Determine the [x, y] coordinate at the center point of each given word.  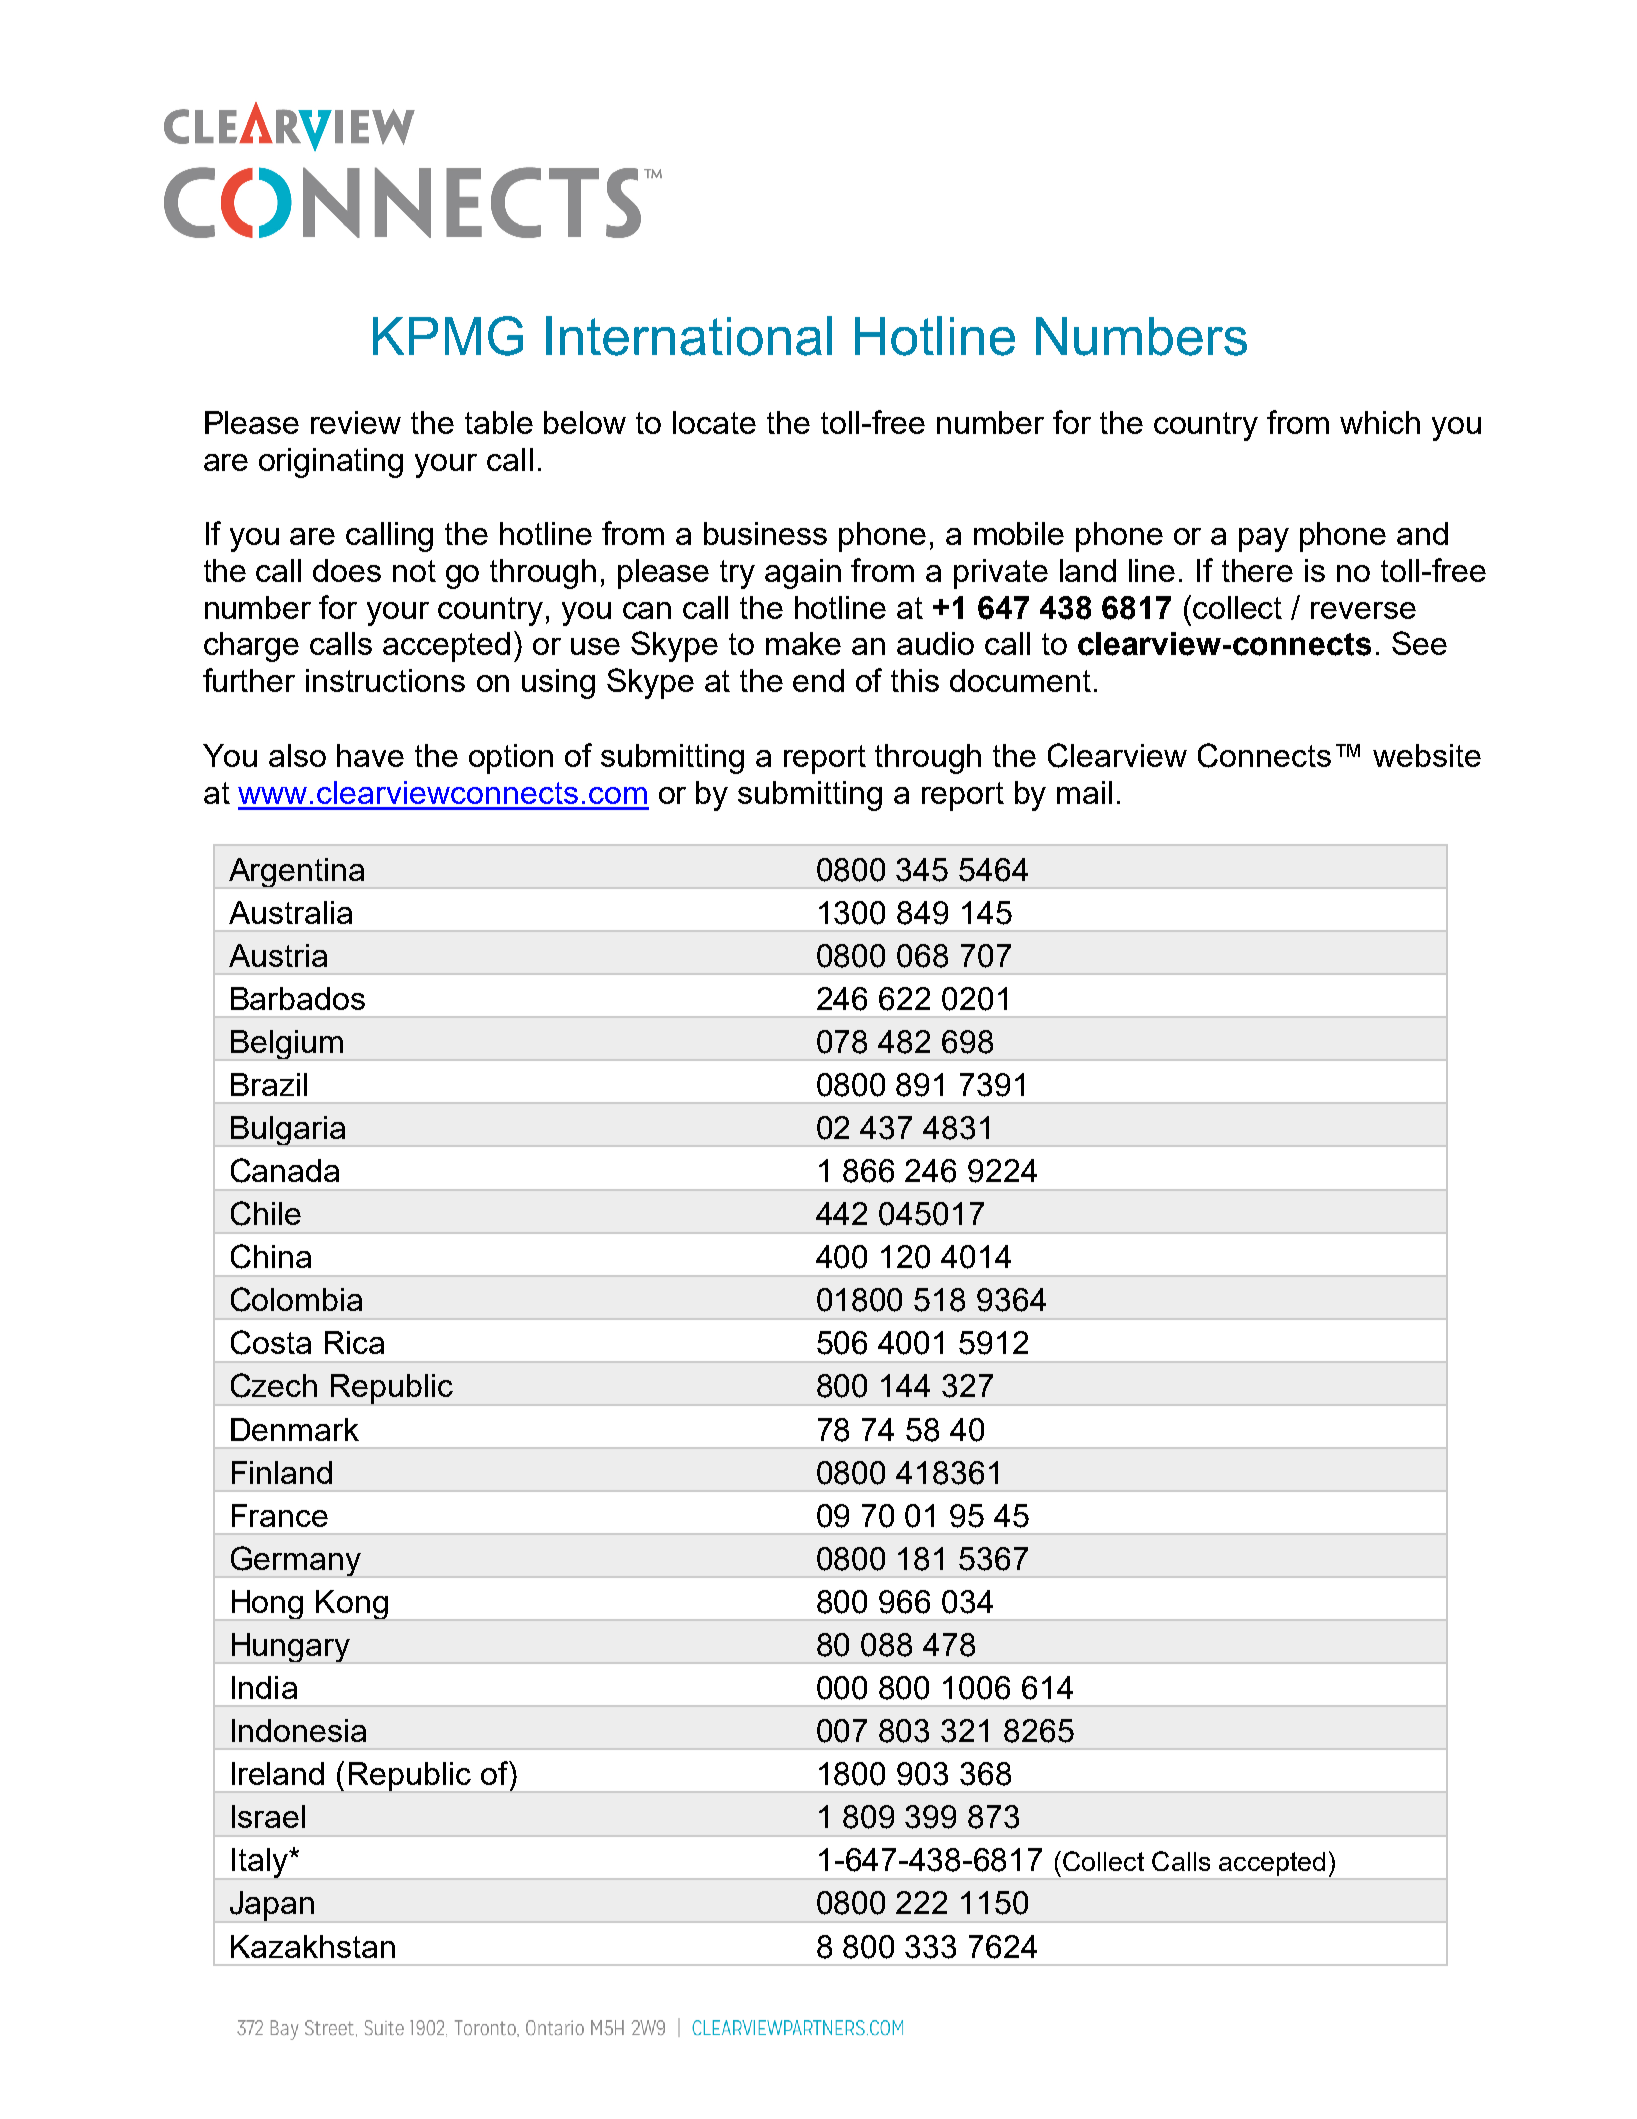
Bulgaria [288, 1130]
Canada [285, 1170]
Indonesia [299, 1730]
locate [714, 422]
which [1380, 422]
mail [1084, 792]
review [356, 422]
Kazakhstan [313, 1946]
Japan [272, 1906]
